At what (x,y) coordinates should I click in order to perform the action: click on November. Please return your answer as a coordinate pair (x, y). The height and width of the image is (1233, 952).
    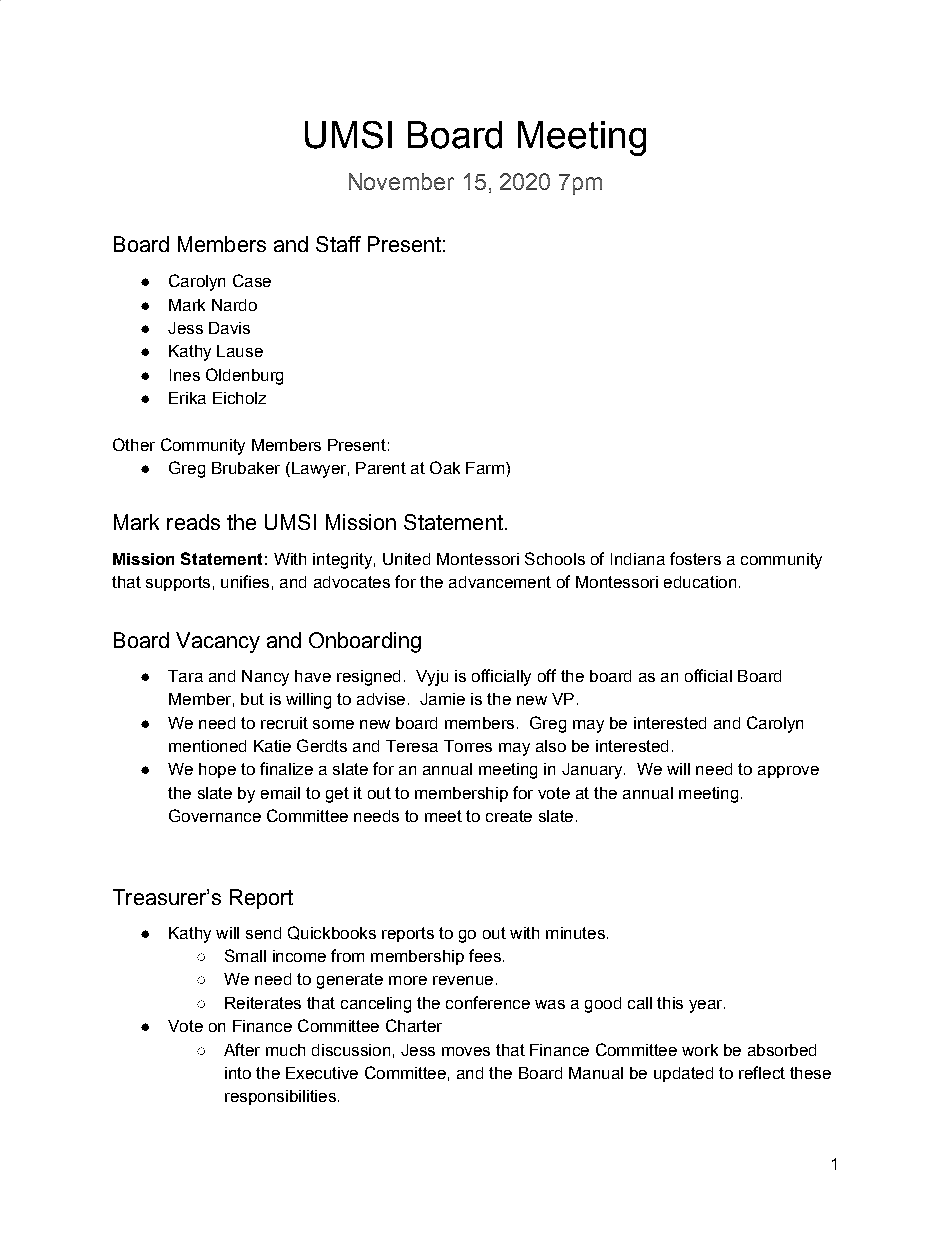
    Looking at the image, I should click on (401, 181).
